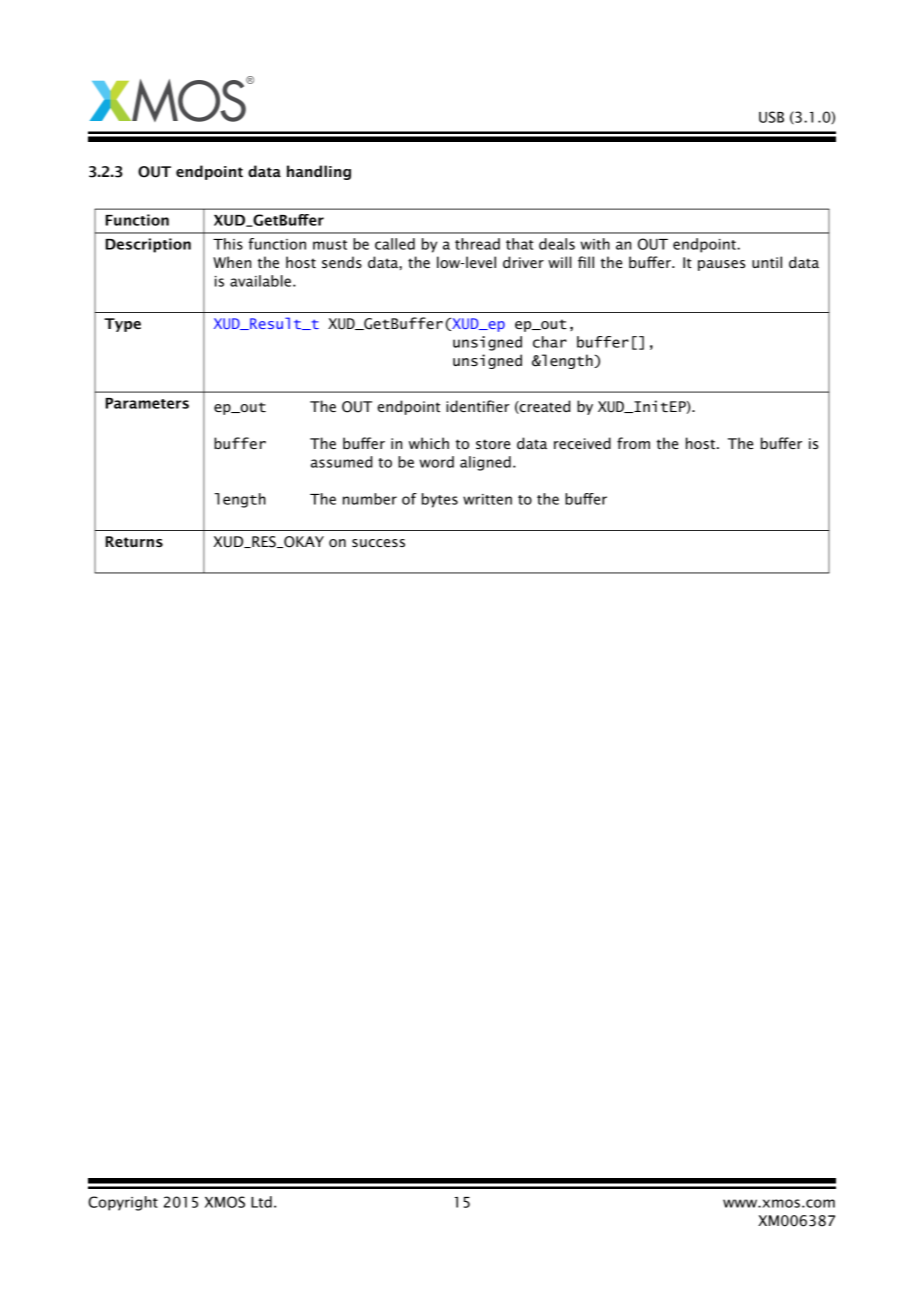  What do you see at coordinates (440, 500) in the screenshot?
I see `bytes` at bounding box center [440, 500].
